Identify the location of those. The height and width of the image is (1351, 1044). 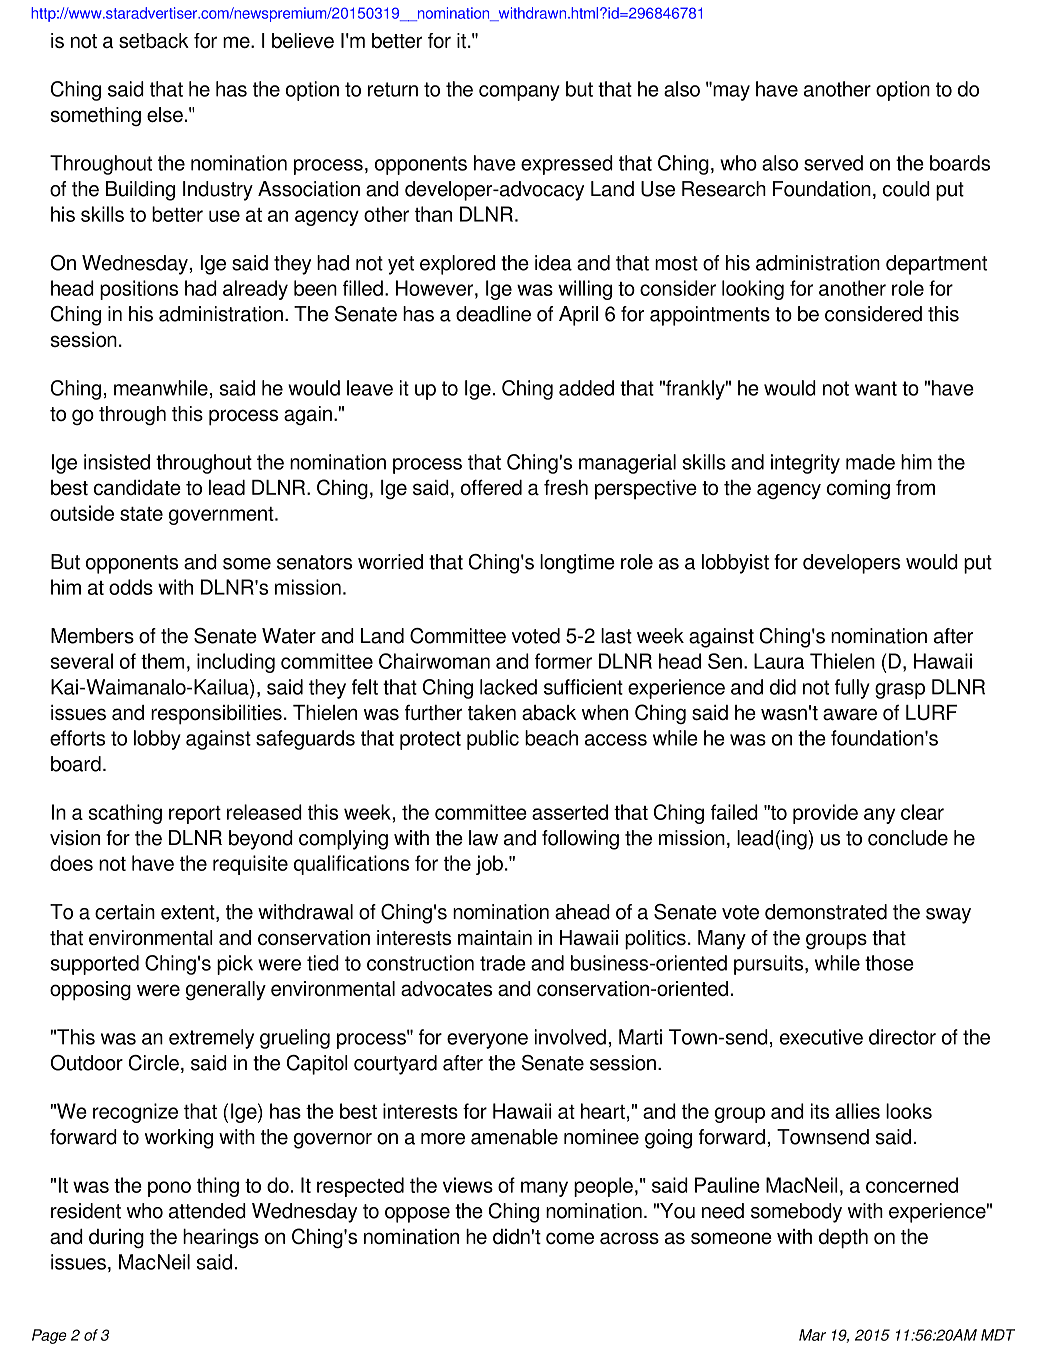
(889, 963).
